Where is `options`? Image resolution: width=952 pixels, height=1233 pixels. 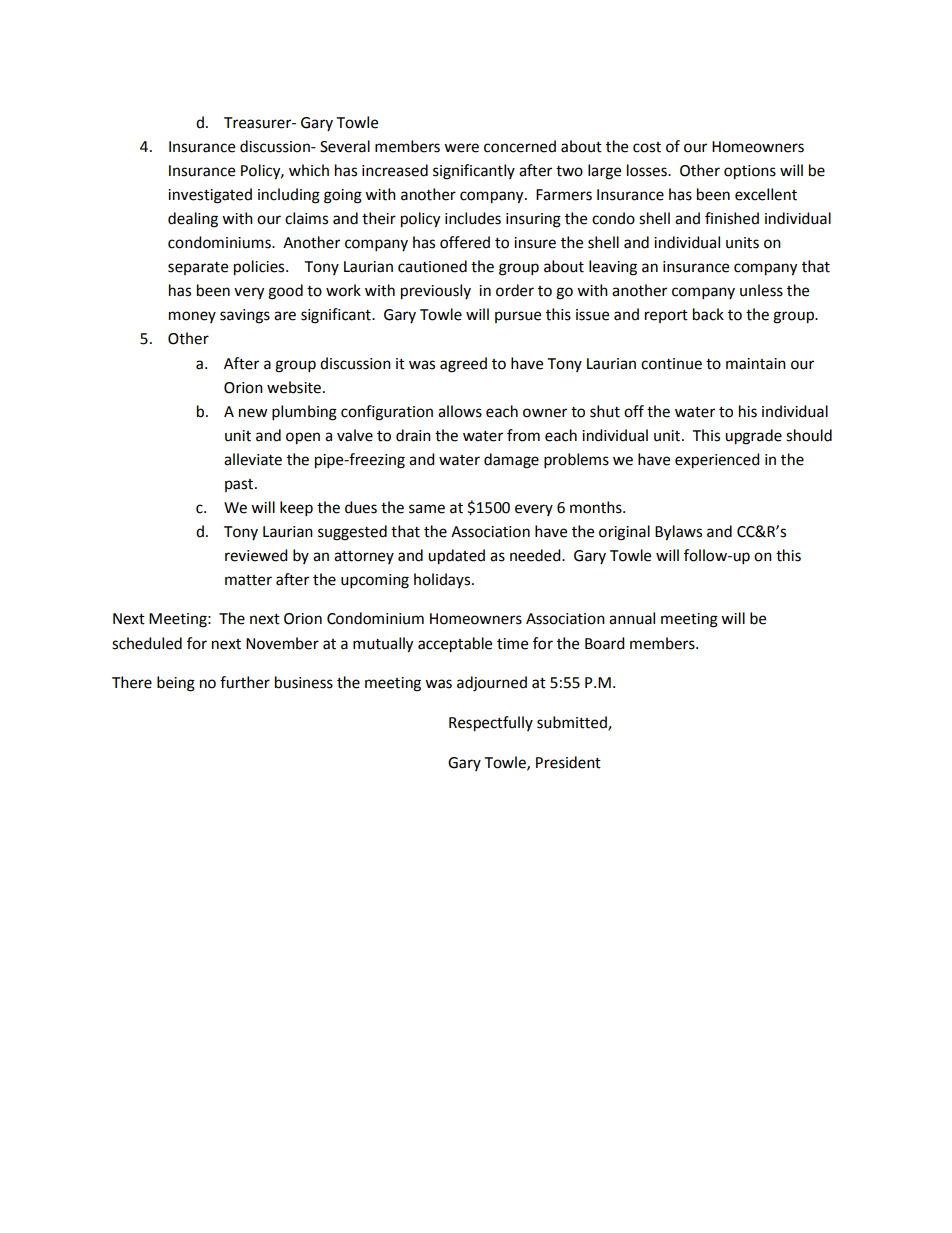 options is located at coordinates (750, 172).
